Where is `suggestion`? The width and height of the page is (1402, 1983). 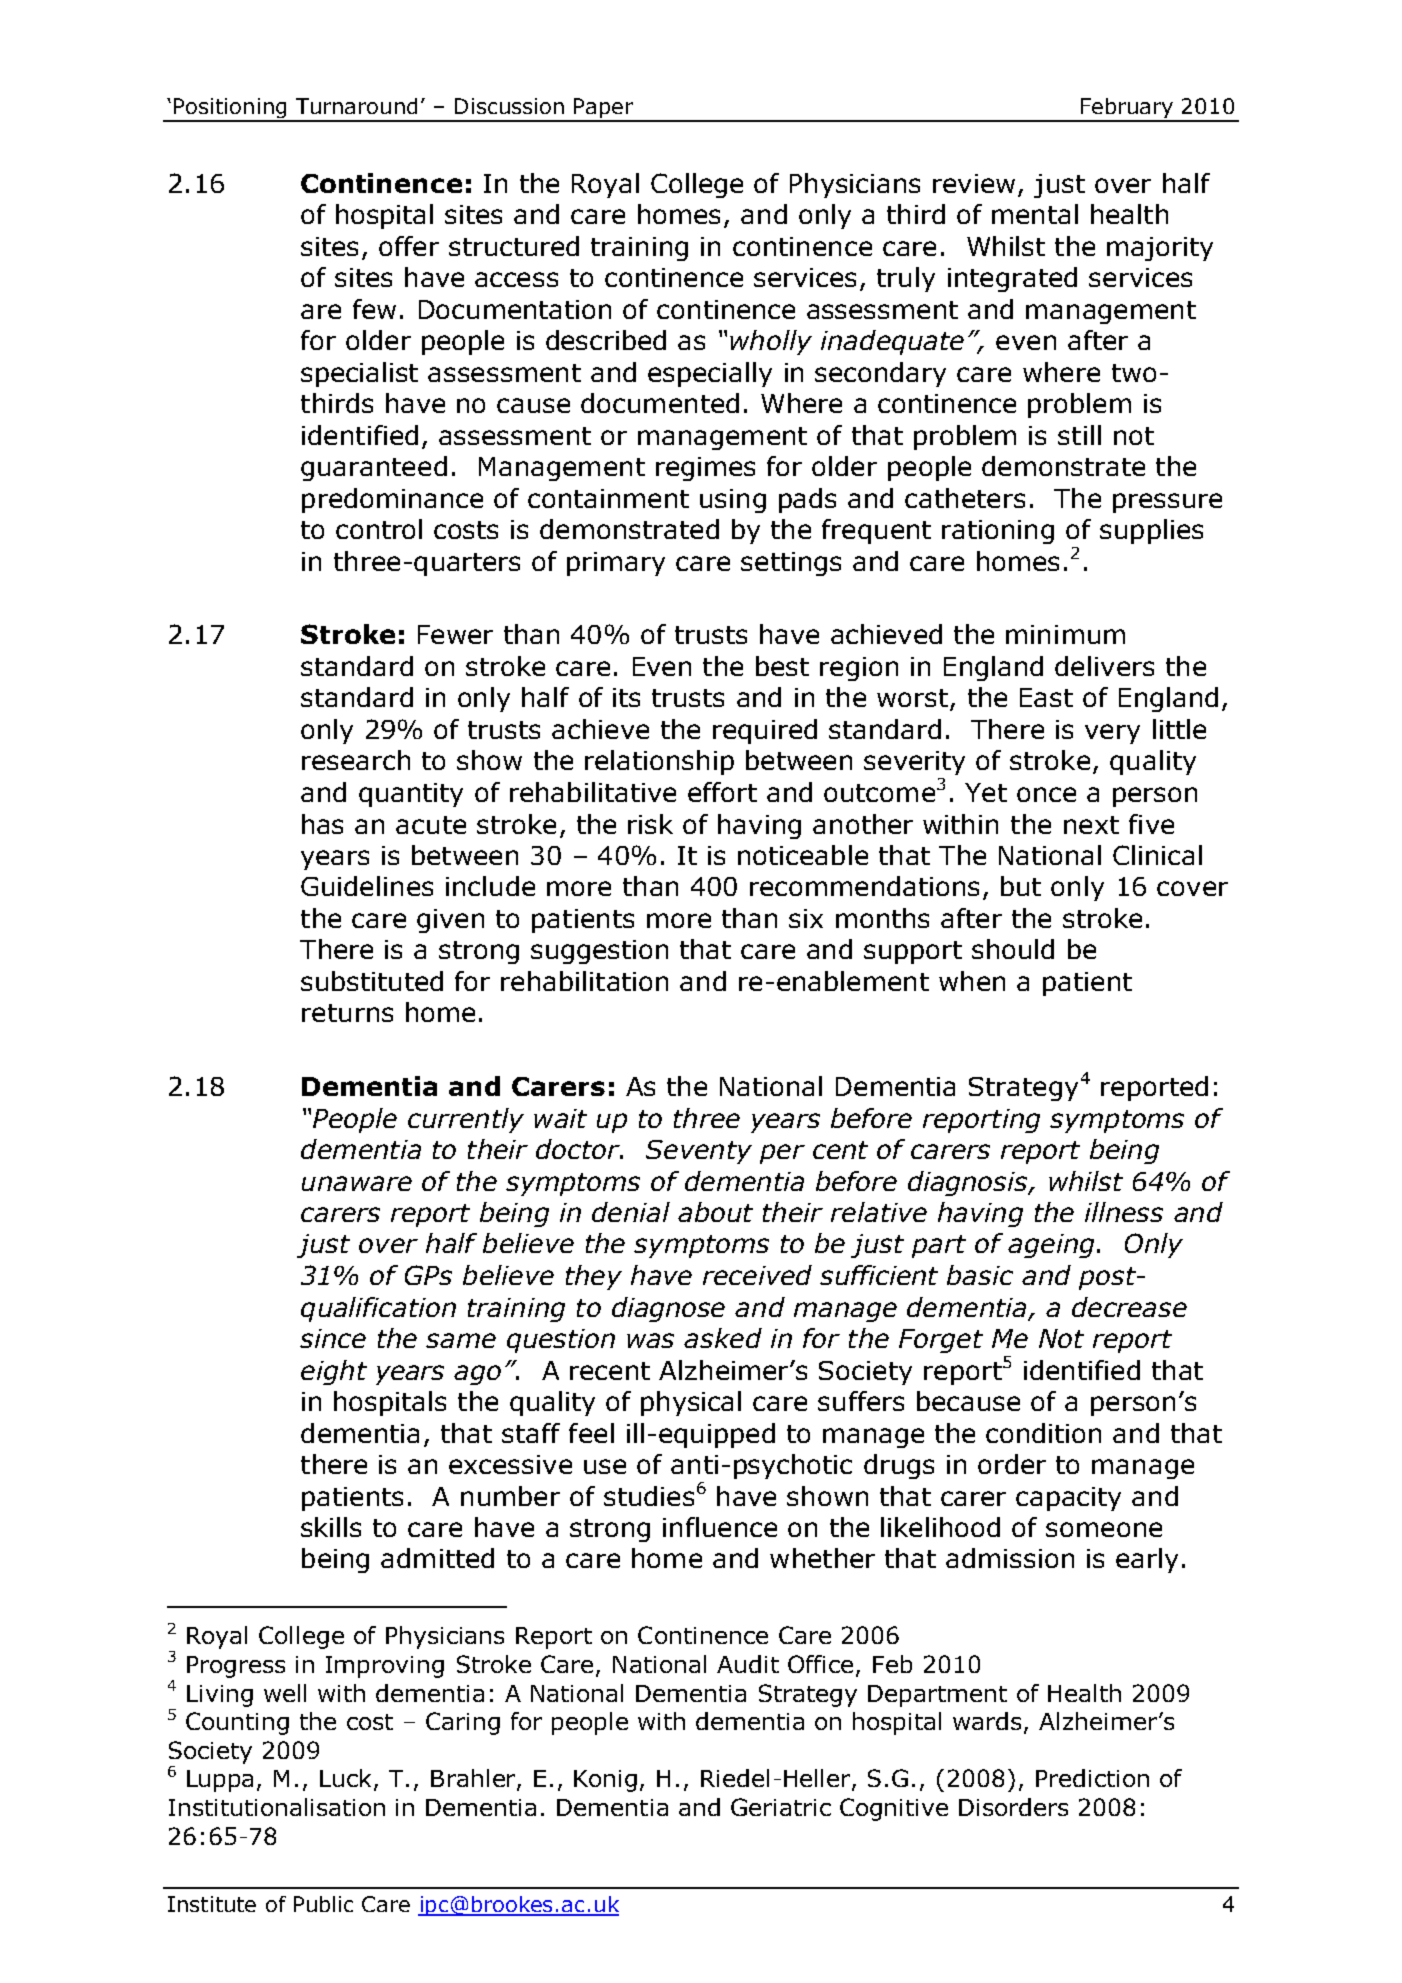 suggestion is located at coordinates (599, 952).
